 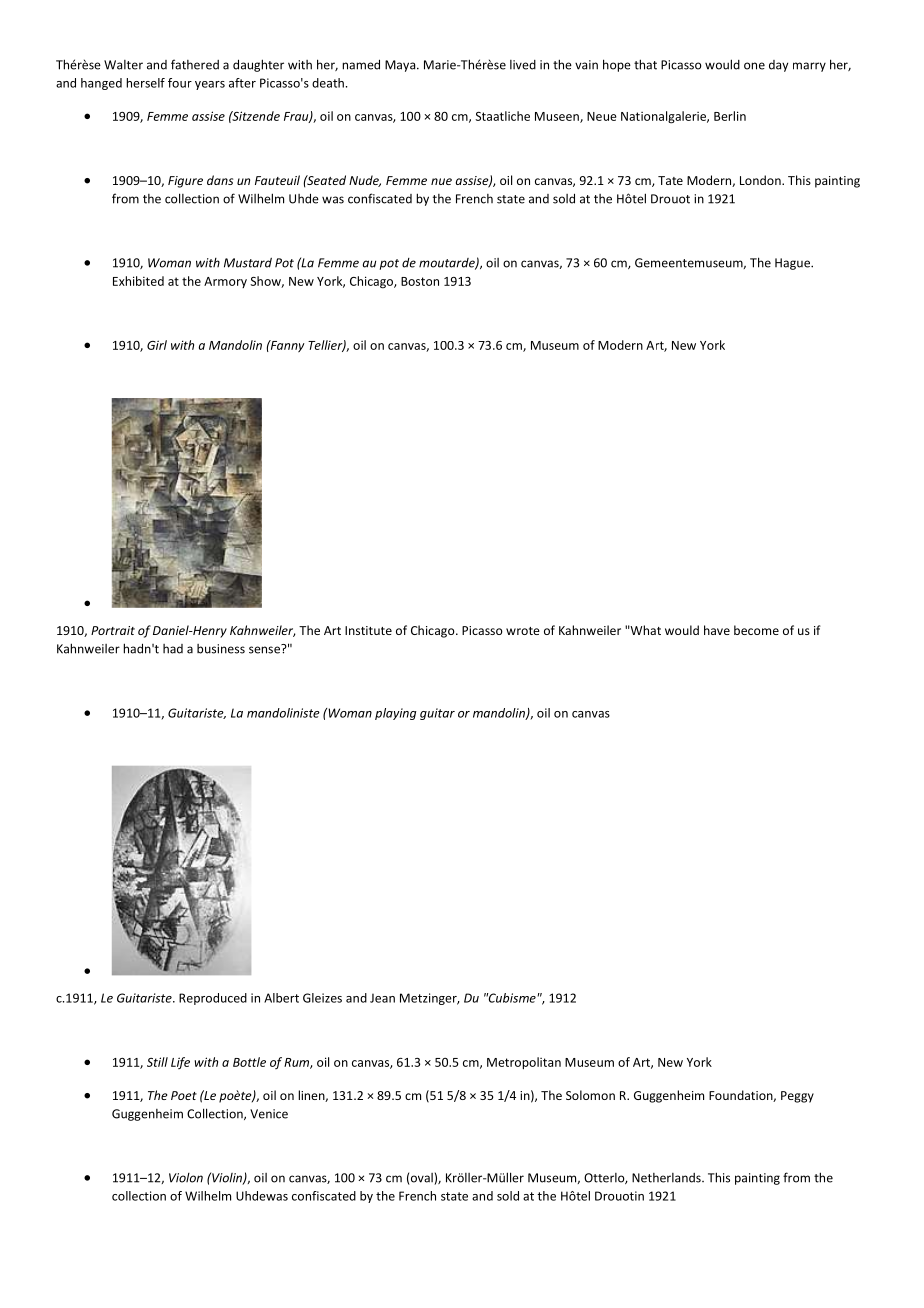 What do you see at coordinates (184, 1095) in the screenshot?
I see `Poet` at bounding box center [184, 1095].
